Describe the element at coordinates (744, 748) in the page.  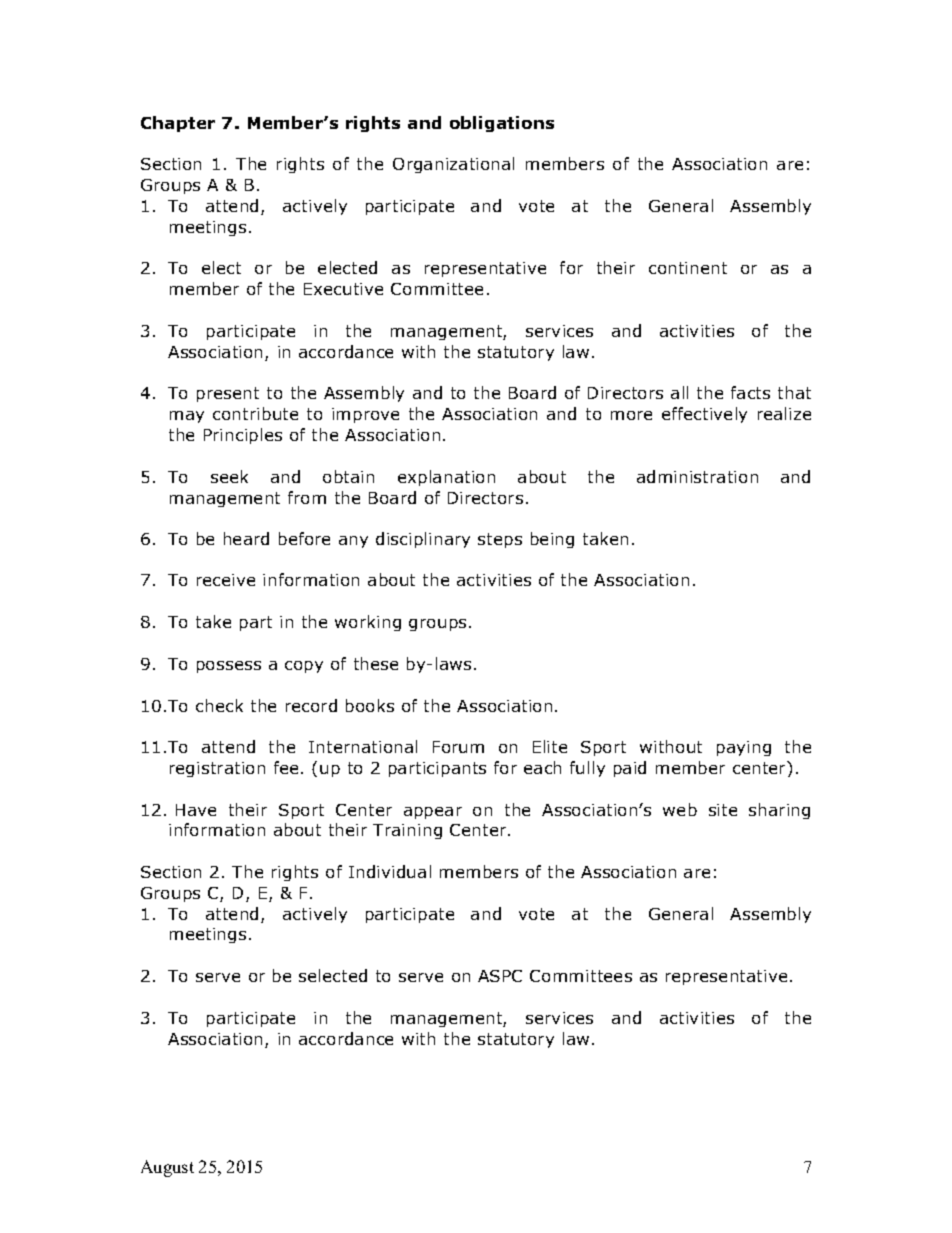
I see `paying` at that location.
